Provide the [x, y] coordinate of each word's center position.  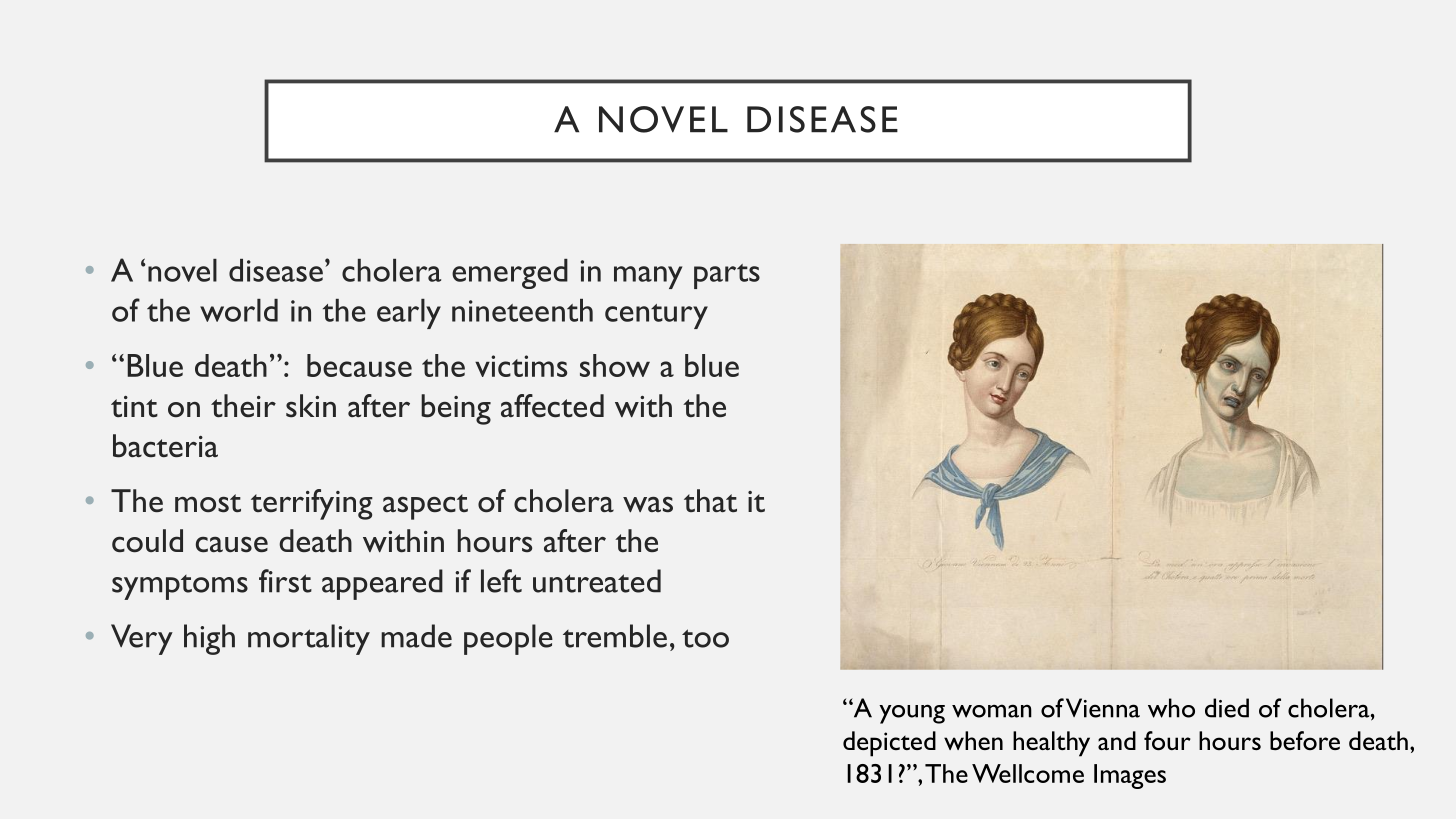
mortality [309, 639]
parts [727, 276]
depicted [889, 744]
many [648, 277]
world [239, 310]
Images [1130, 776]
